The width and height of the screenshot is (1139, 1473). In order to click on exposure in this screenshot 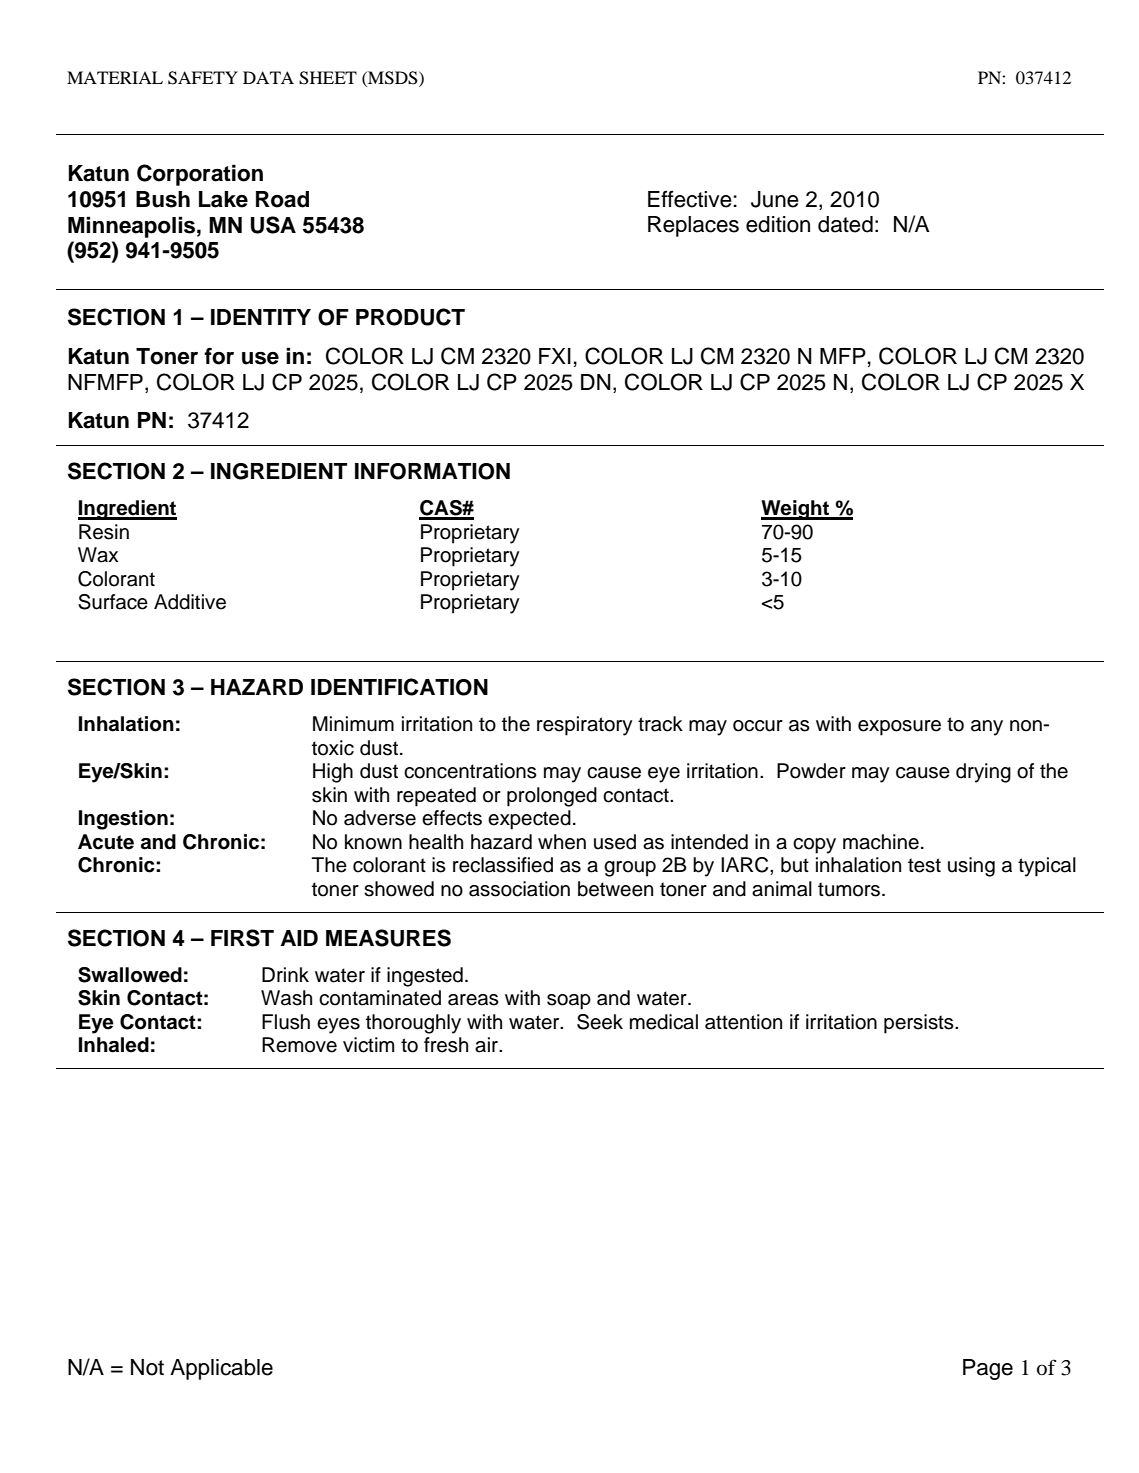, I will do `click(899, 728)`.
